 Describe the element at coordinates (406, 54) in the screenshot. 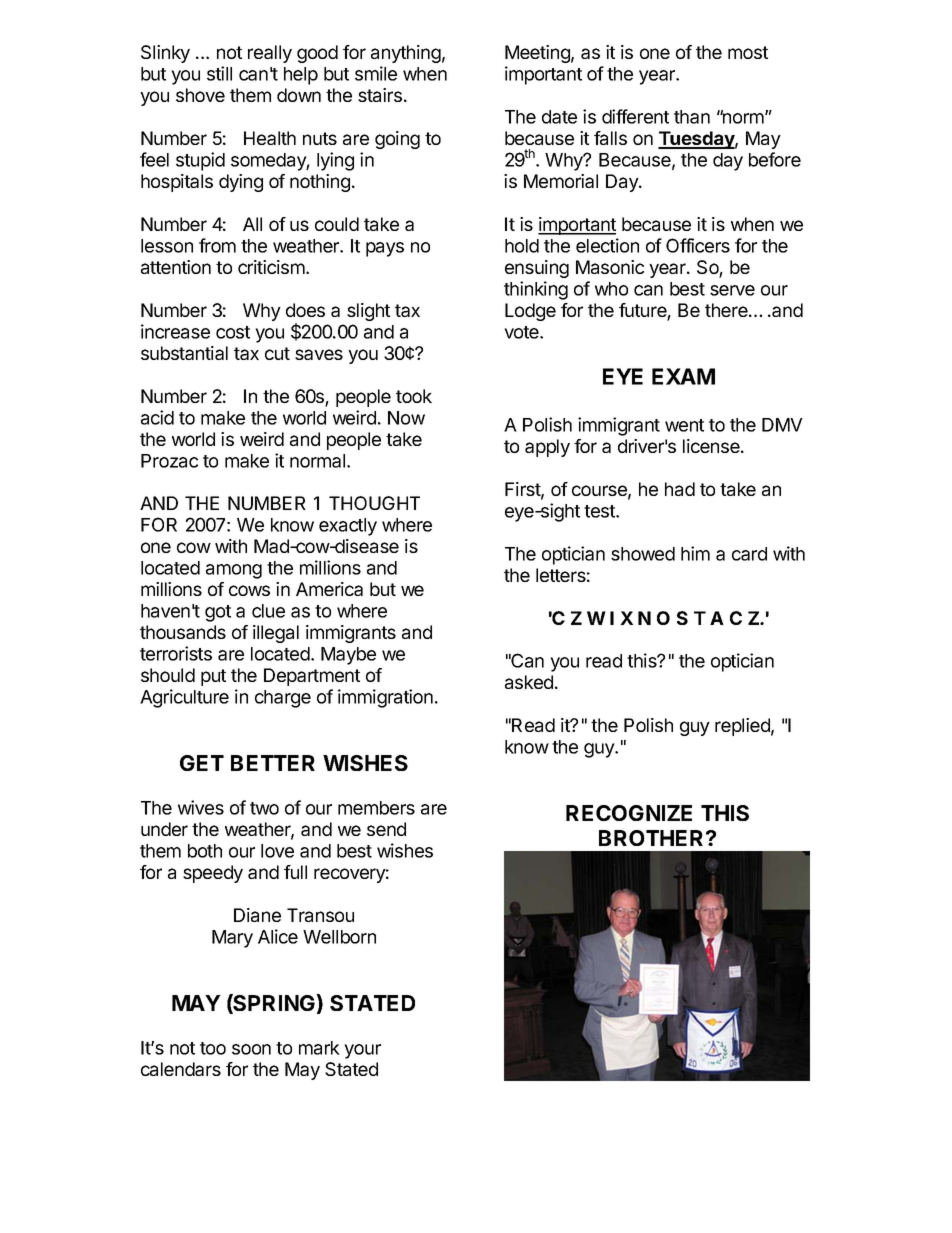

I see `anything` at that location.
